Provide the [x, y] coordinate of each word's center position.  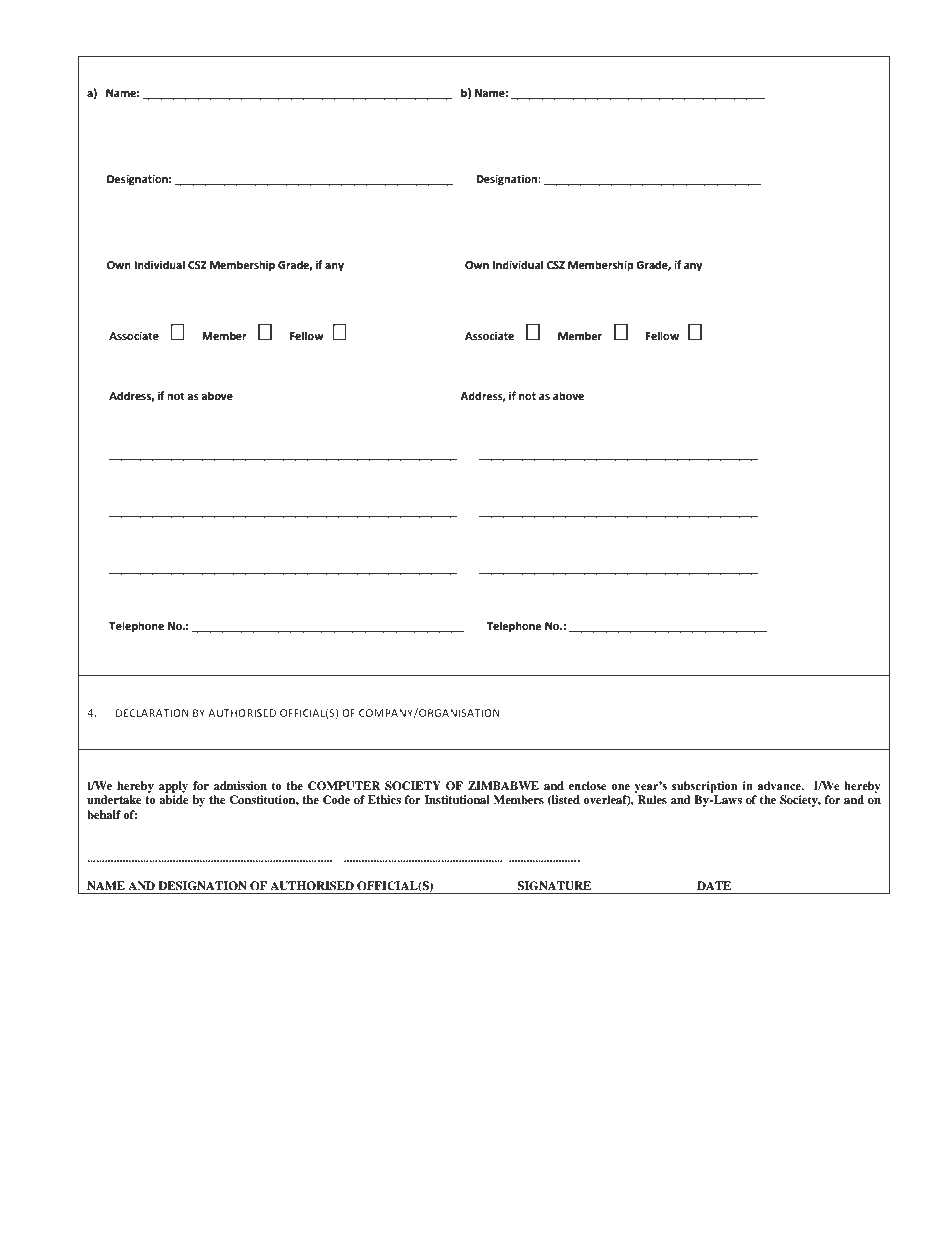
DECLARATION [152, 713]
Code [336, 800]
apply [173, 787]
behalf [104, 814]
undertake [114, 799]
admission [240, 785]
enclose [588, 785]
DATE [714, 885]
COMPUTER [344, 786]
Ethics [384, 799]
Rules [652, 799]
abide [174, 799]
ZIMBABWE [503, 785]
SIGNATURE [554, 886]
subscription [704, 787]
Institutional [457, 799]
